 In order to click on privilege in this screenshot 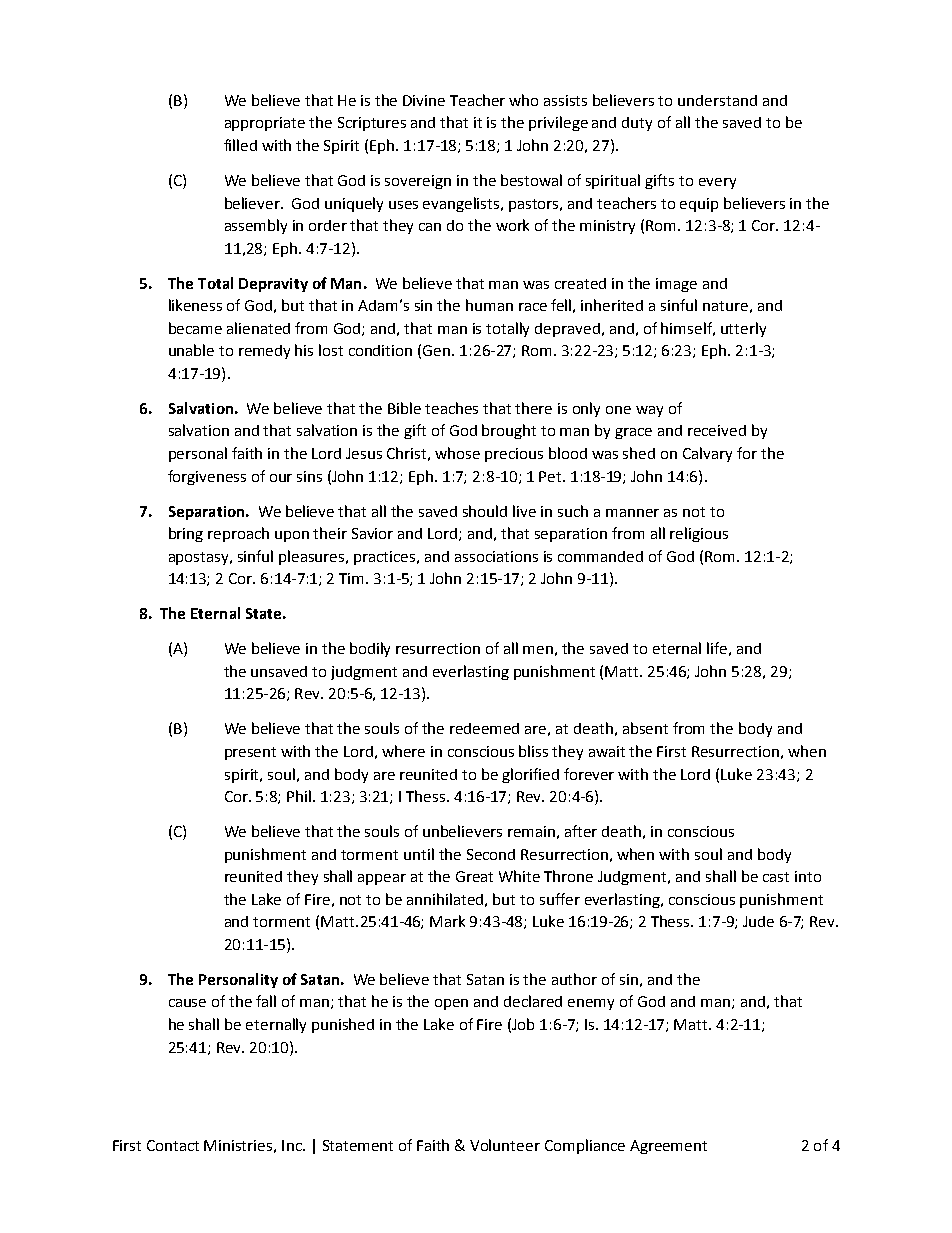, I will do `click(558, 123)`.
